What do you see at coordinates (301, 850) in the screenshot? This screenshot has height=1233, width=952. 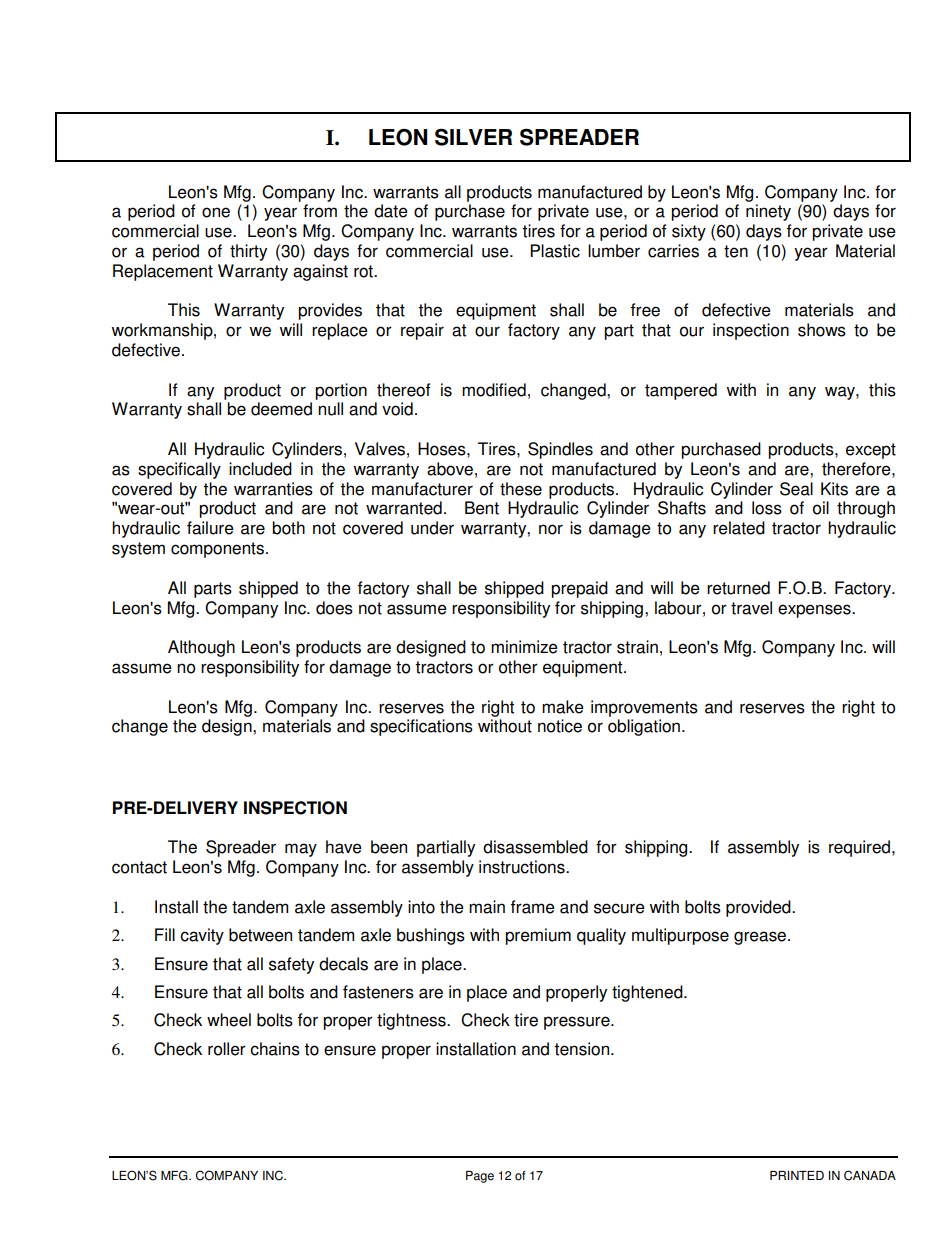 I see `may` at bounding box center [301, 850].
